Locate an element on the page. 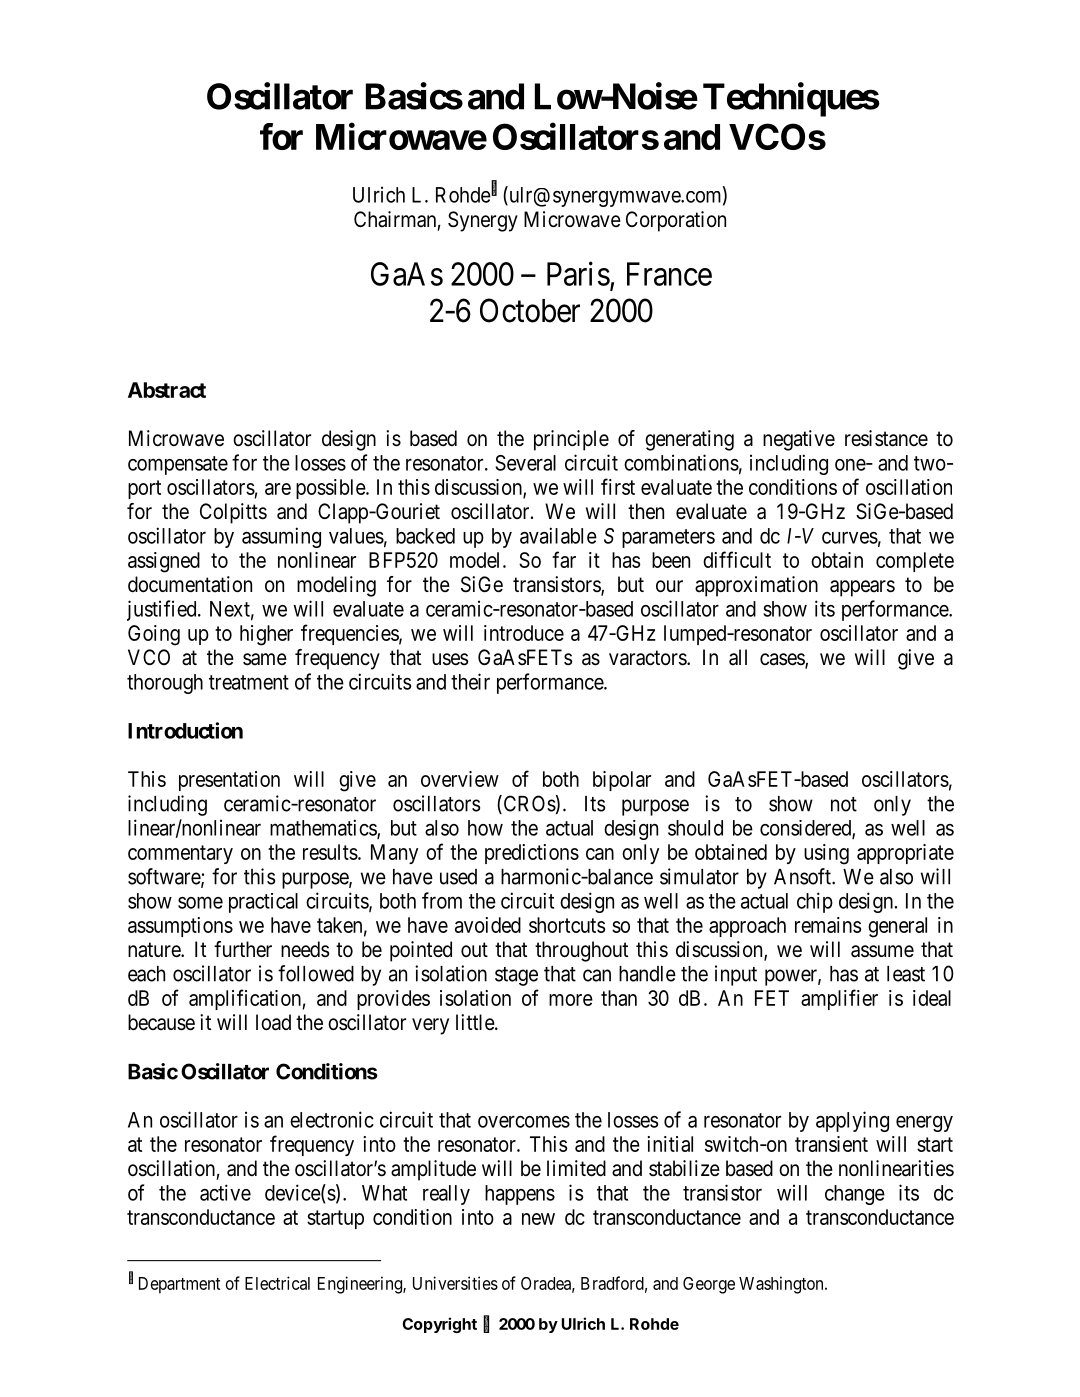 The height and width of the image is (1397, 1080). Universities is located at coordinates (455, 1283).
